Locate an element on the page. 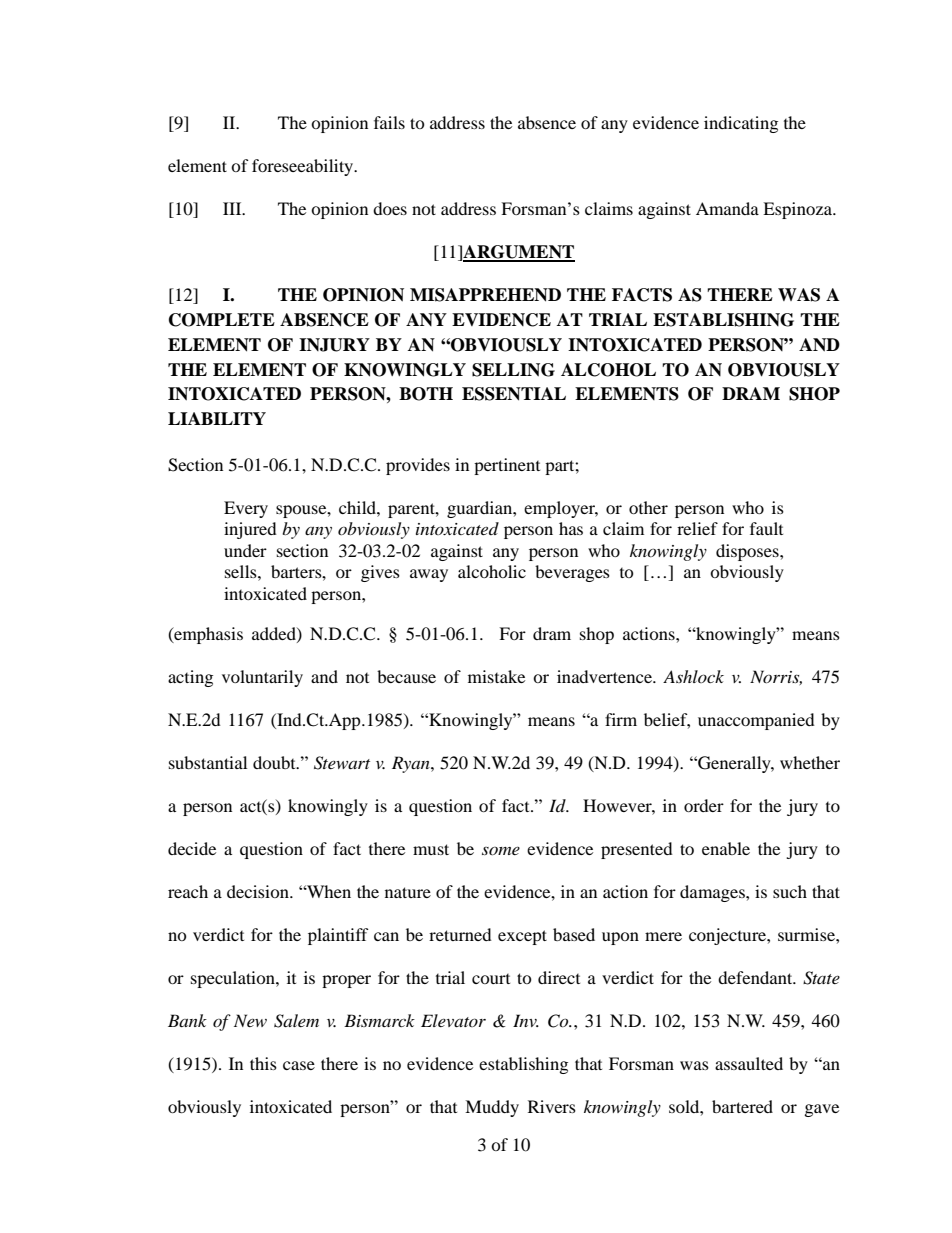 The width and height of the document is (952, 1233). some is located at coordinates (501, 851).
